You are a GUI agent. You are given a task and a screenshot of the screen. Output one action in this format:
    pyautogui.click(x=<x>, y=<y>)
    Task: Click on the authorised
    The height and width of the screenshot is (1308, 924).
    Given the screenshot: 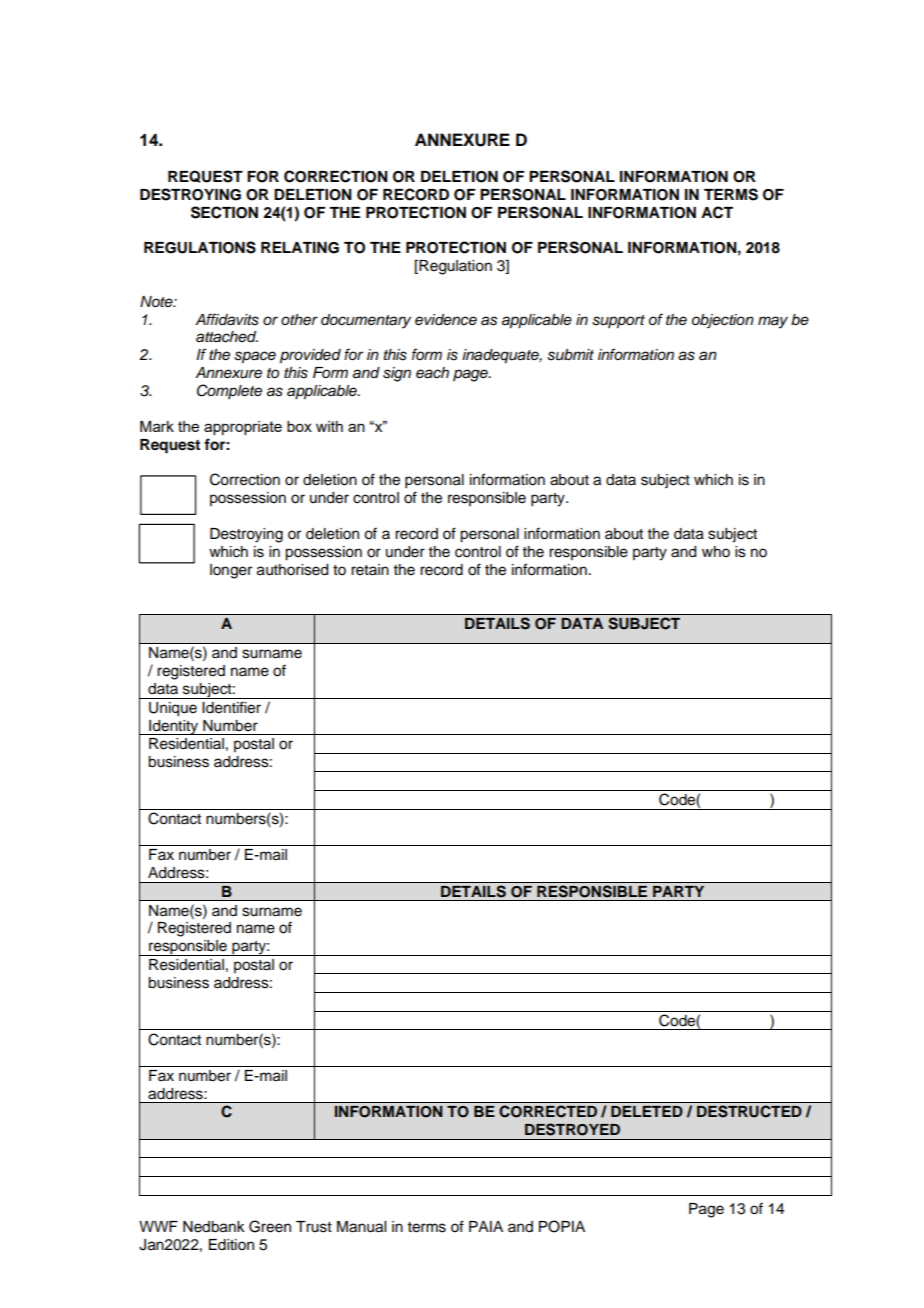 What is the action you would take?
    pyautogui.click(x=292, y=570)
